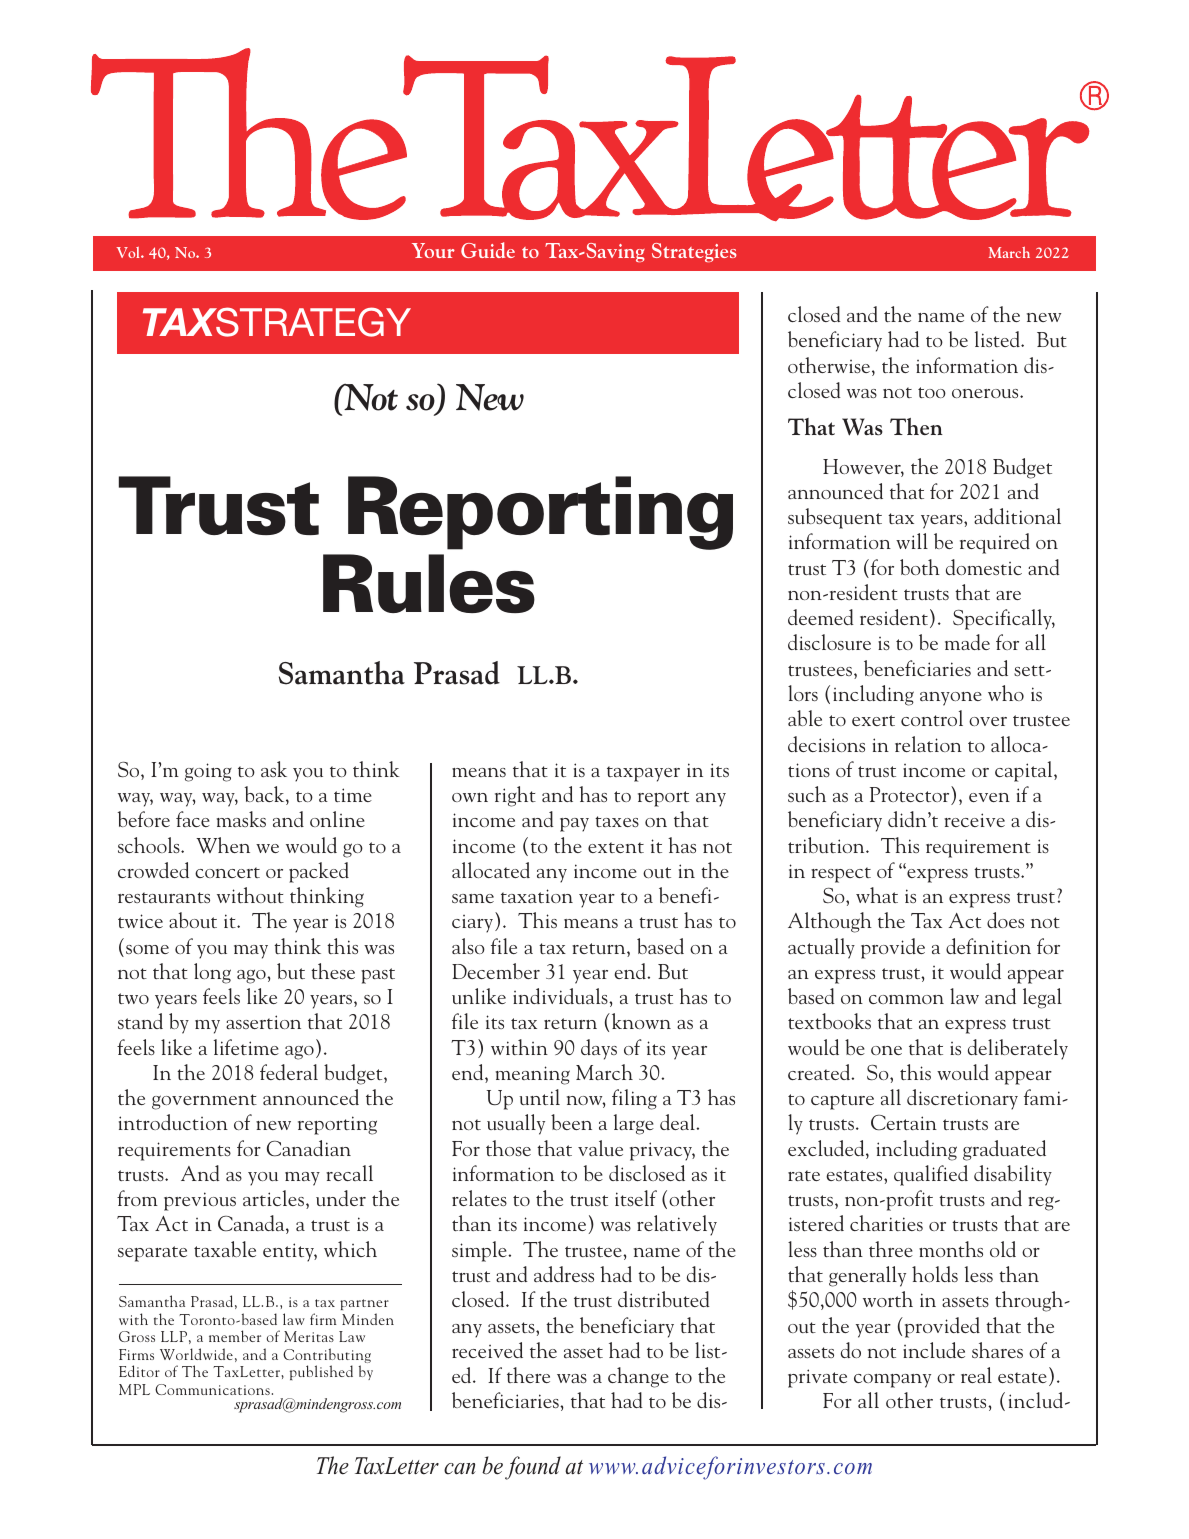 Image resolution: width=1189 pixels, height=1539 pixels. I want to click on anyone, so click(951, 699).
